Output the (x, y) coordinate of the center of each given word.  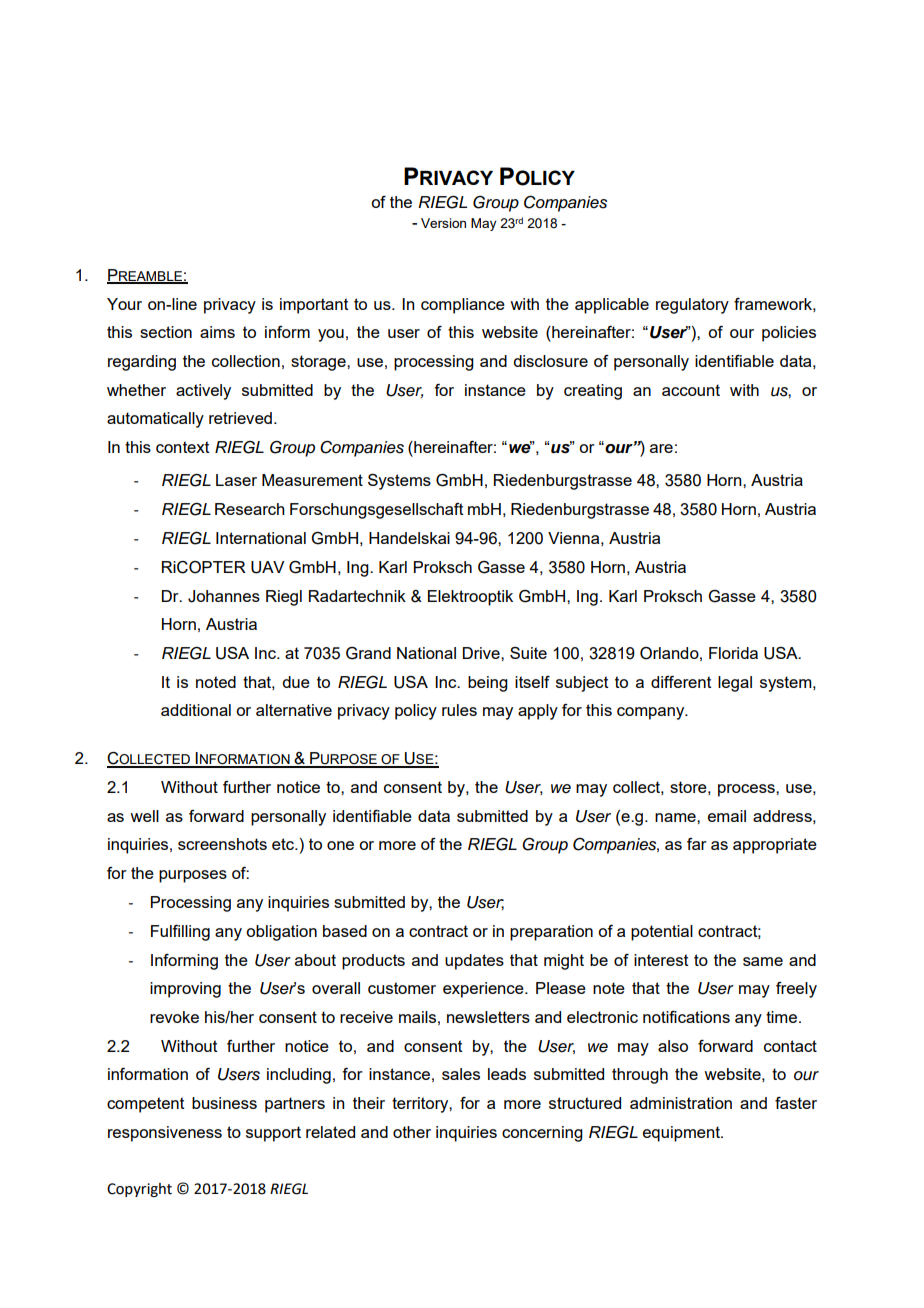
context (182, 447)
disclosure (550, 361)
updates (474, 962)
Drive (482, 653)
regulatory (692, 306)
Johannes (224, 596)
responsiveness (165, 1134)
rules (459, 710)
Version (443, 223)
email (727, 816)
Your (124, 304)
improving (185, 990)
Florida (733, 653)
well (144, 816)
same (763, 961)
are (661, 448)
